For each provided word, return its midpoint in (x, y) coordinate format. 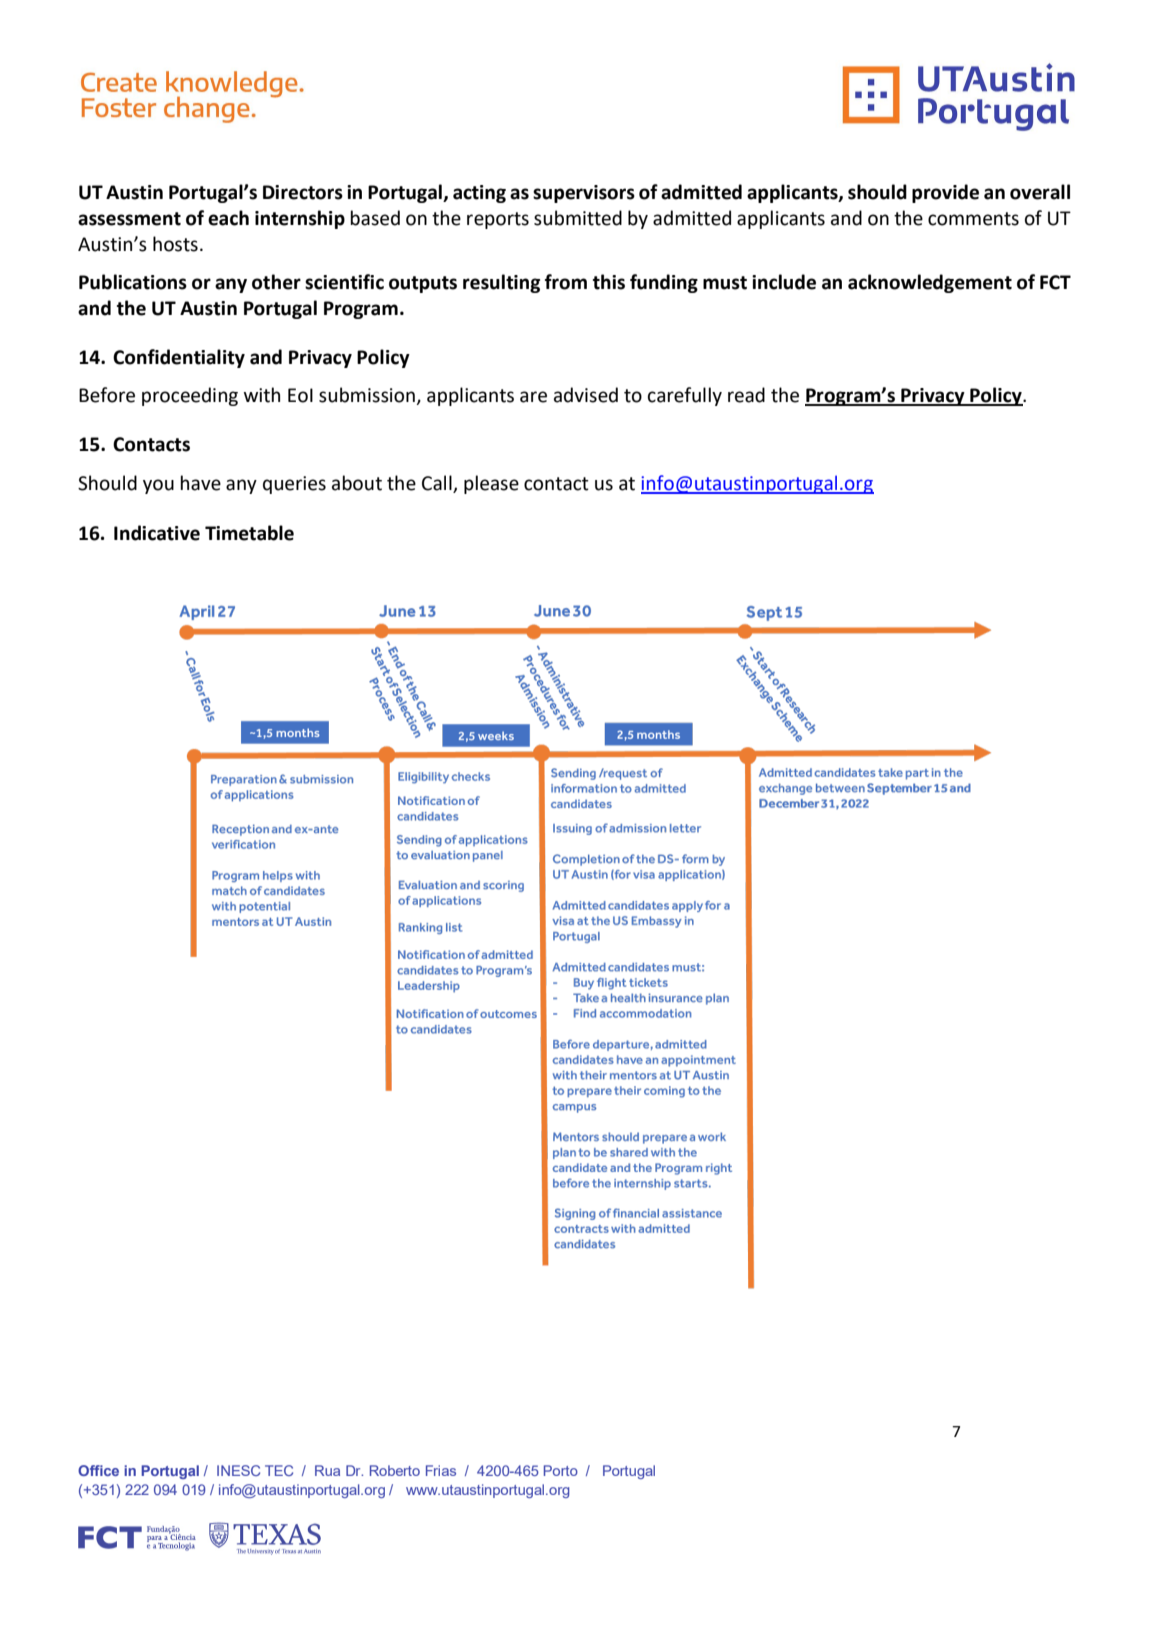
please (491, 484)
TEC (279, 1470)
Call (437, 483)
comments (973, 219)
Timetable (249, 533)
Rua (327, 1470)
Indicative (157, 533)
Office (98, 1470)
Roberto (395, 1470)
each (228, 218)
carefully (685, 396)
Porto (561, 1470)
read (746, 395)
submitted (578, 218)
